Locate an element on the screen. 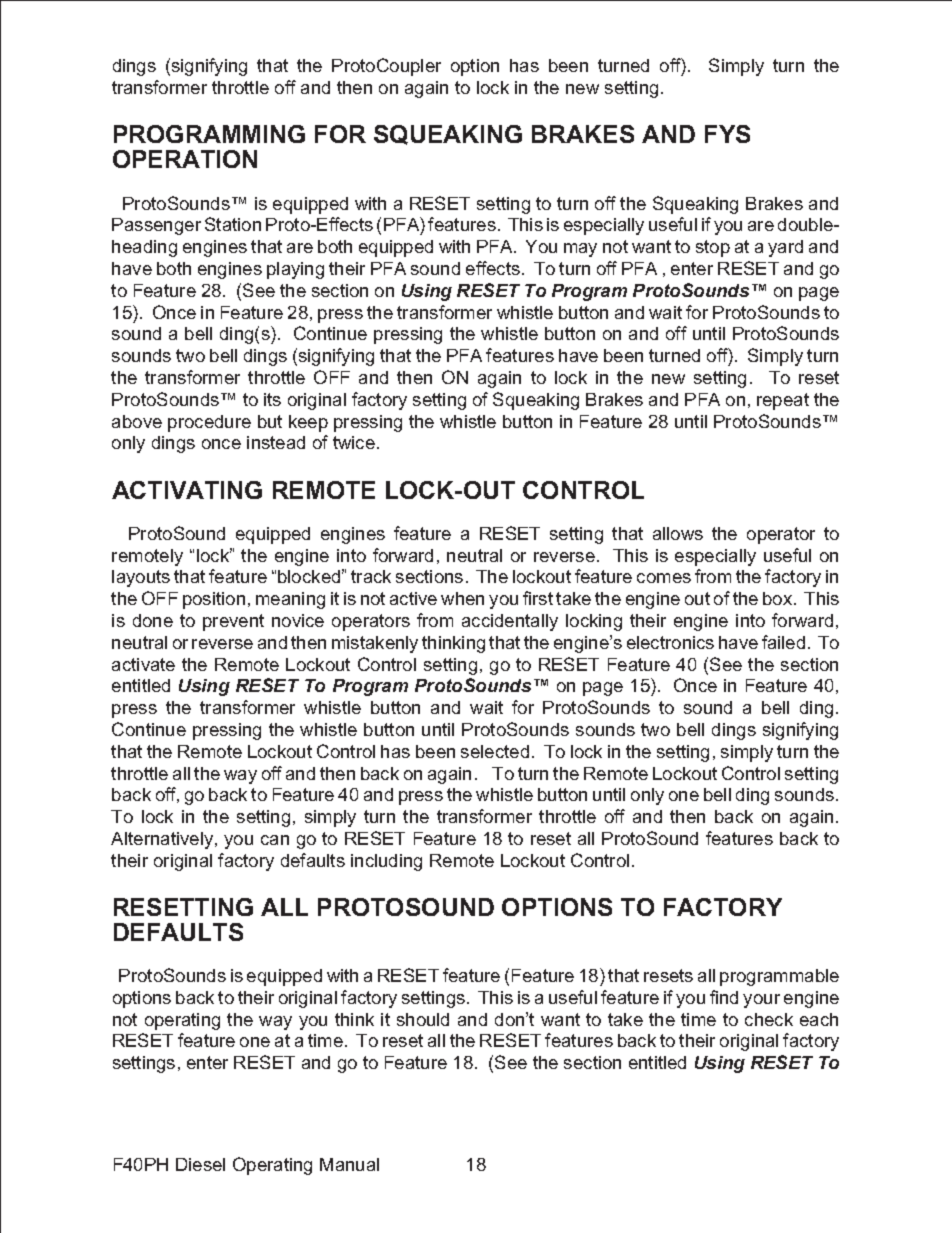 The image size is (952, 1233). Manual is located at coordinates (349, 1164).
